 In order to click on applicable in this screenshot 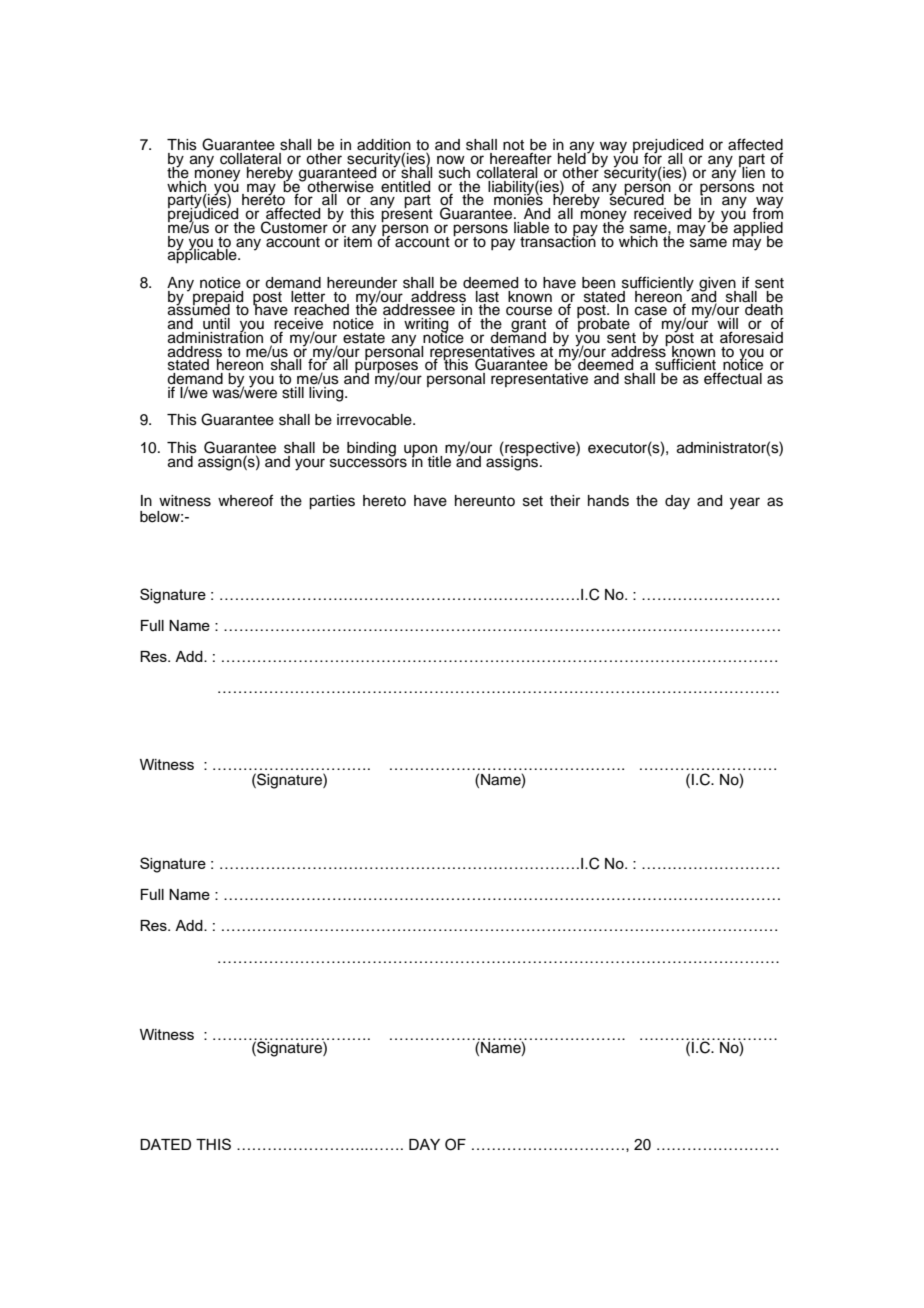, I will do `click(203, 255)`.
